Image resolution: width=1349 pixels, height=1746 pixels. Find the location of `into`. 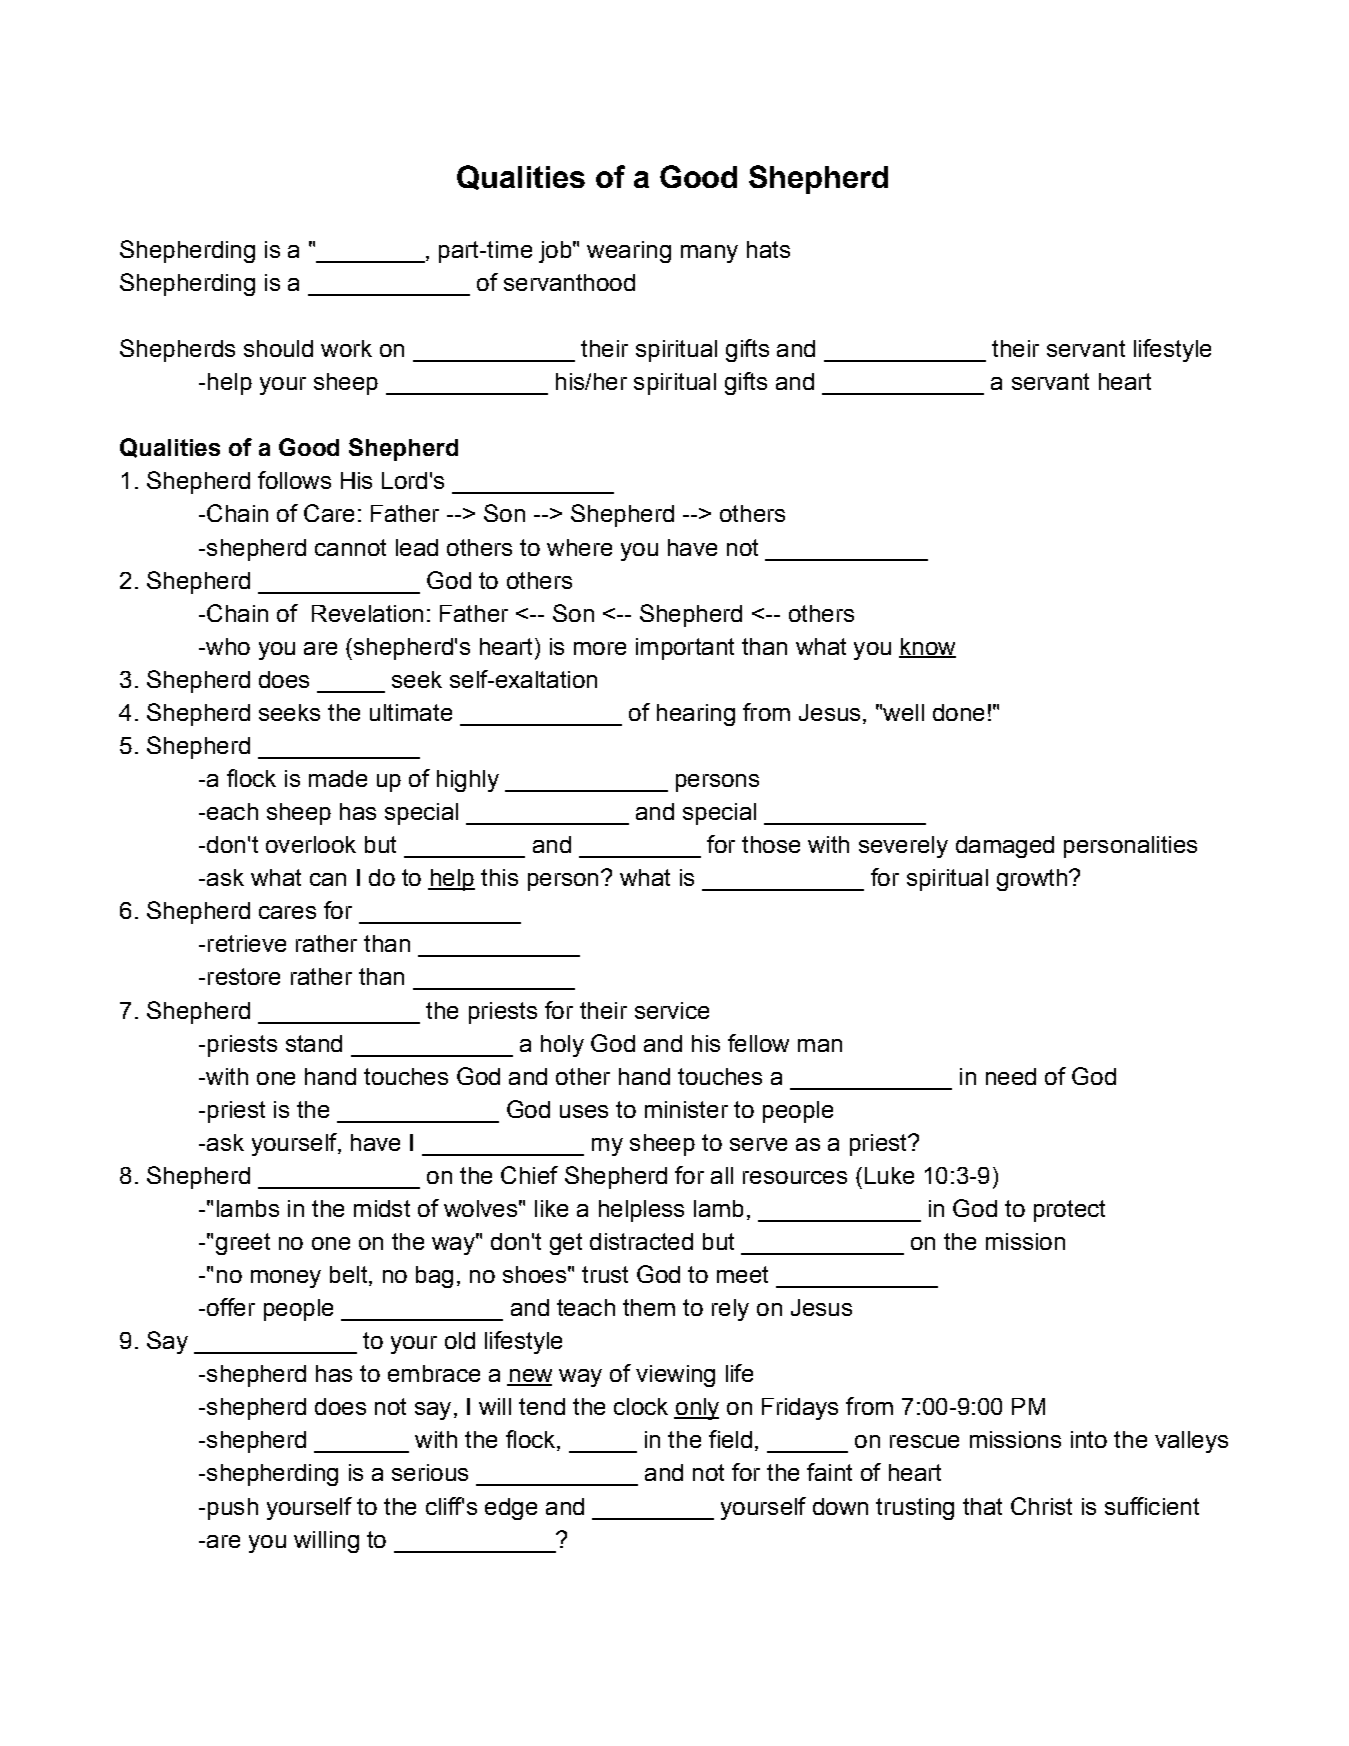

into is located at coordinates (1089, 1439).
